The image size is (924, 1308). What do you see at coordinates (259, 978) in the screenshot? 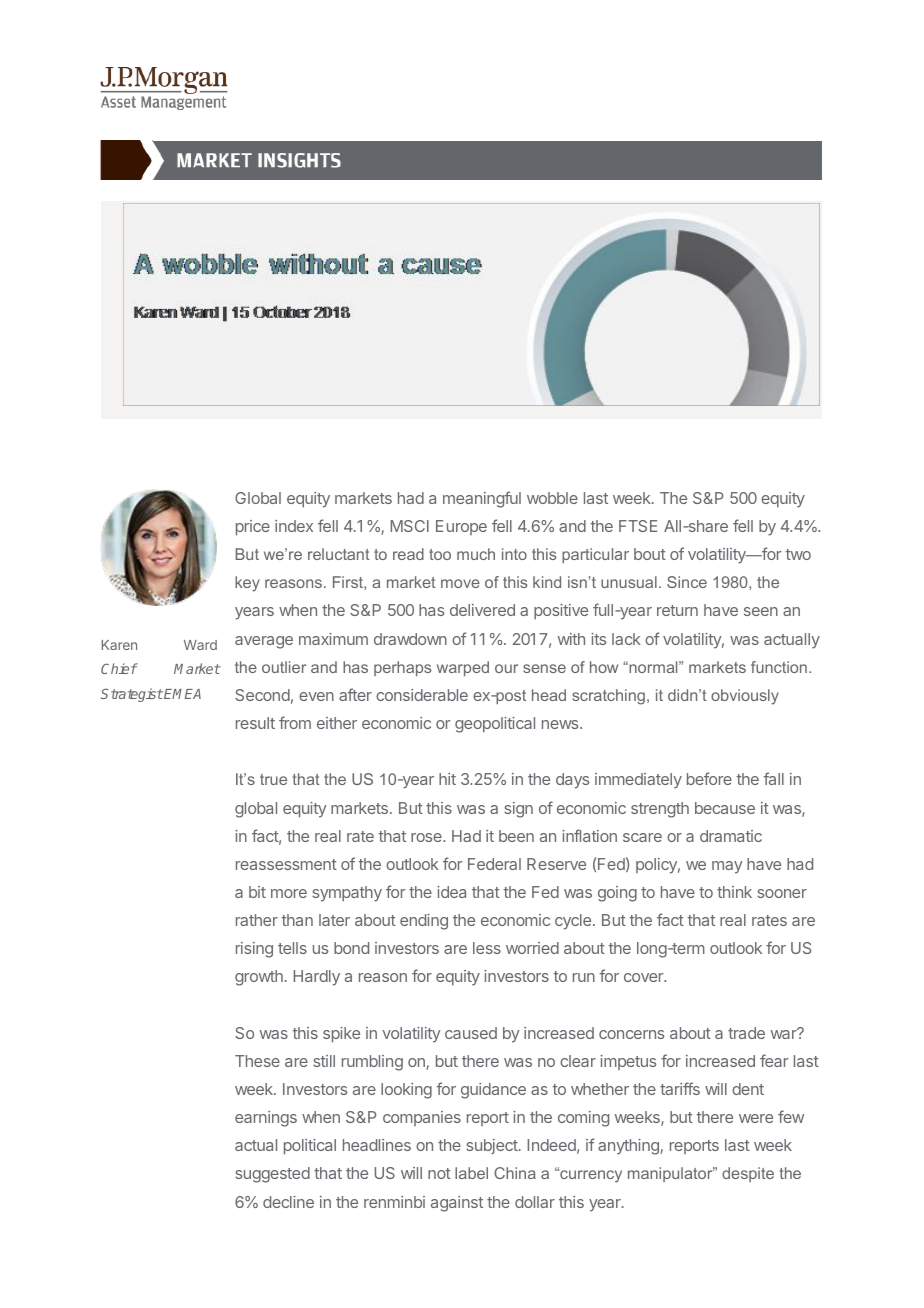
I see `growth` at bounding box center [259, 978].
